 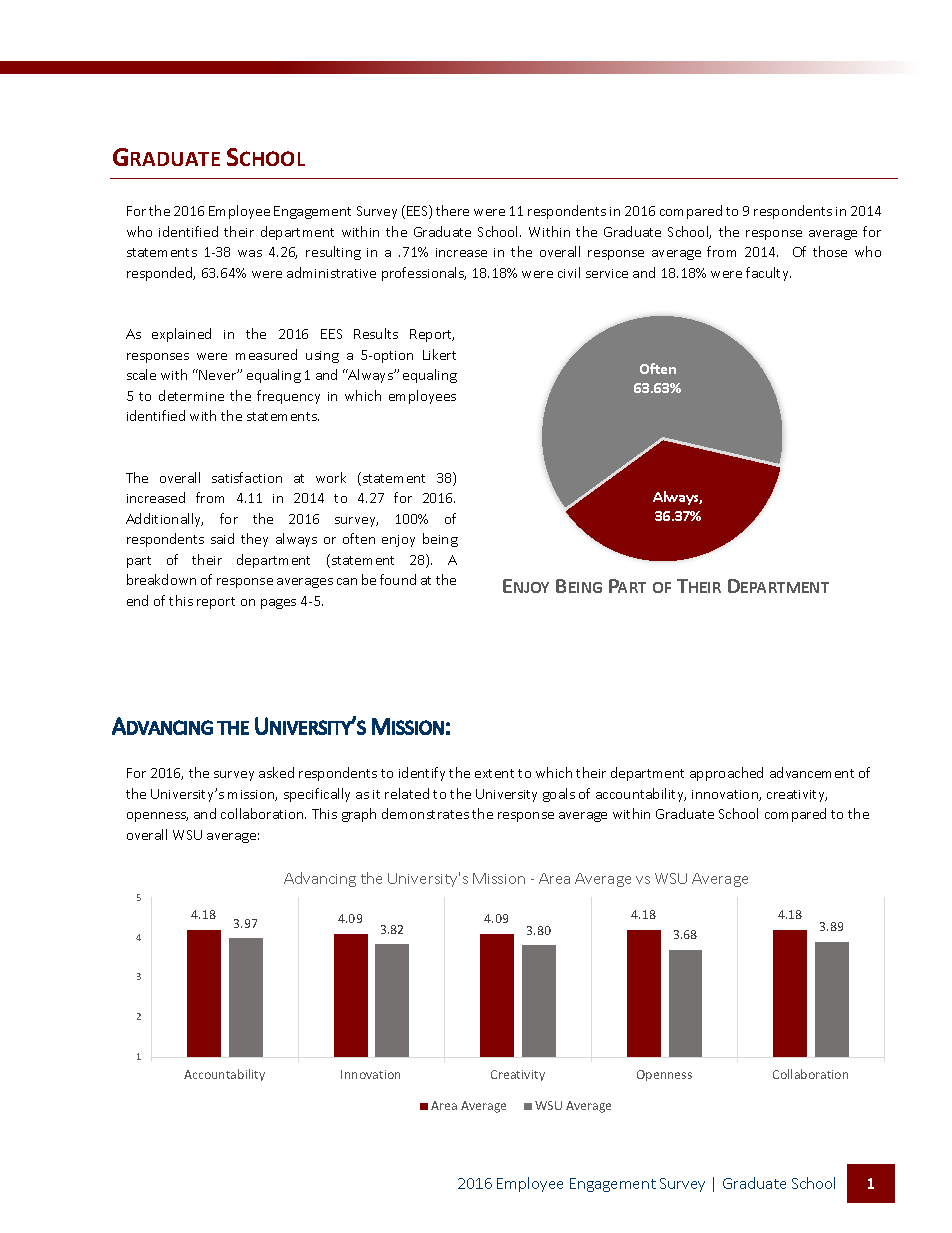 What do you see at coordinates (830, 251) in the screenshot?
I see `those` at bounding box center [830, 251].
